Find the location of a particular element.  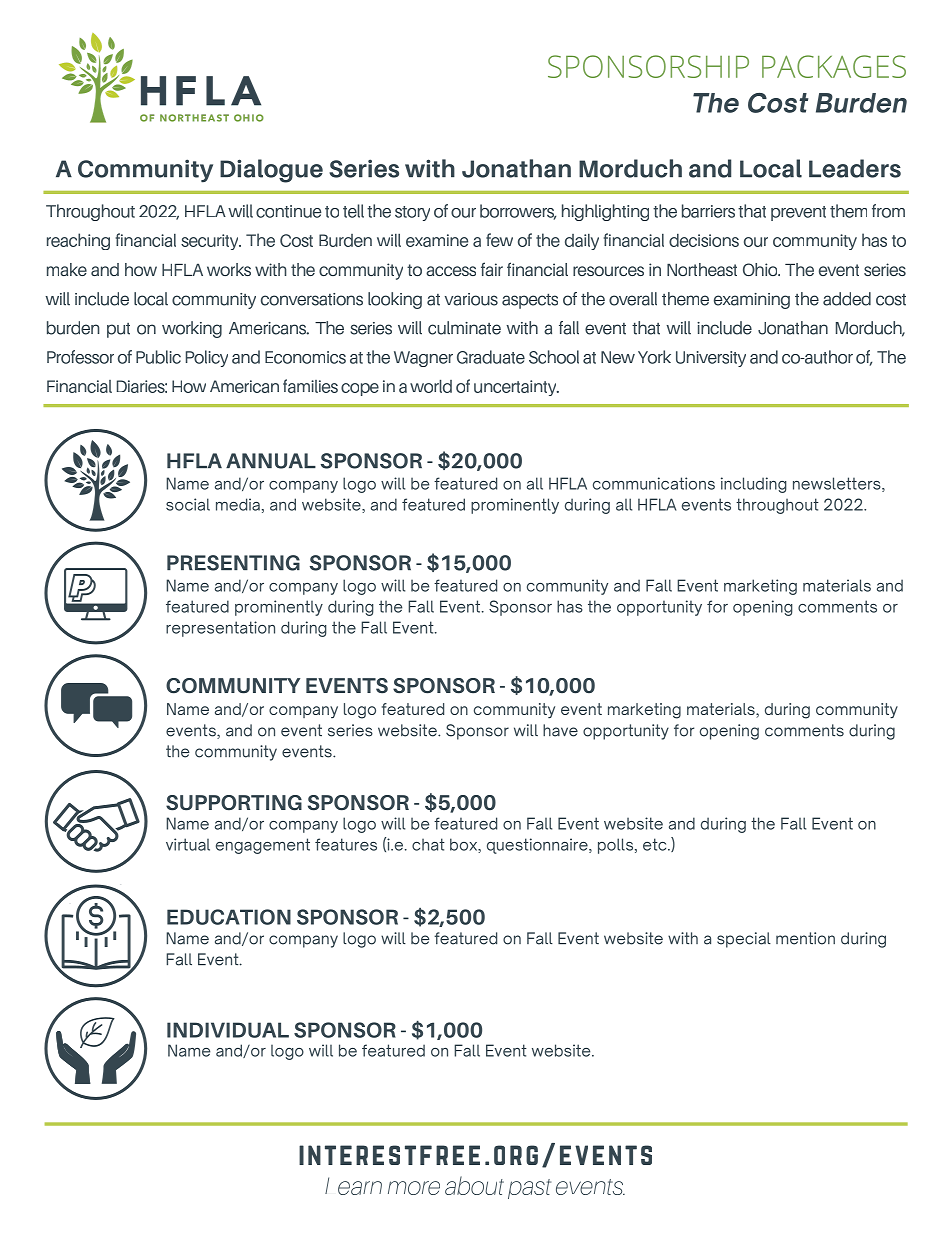

Learn is located at coordinates (353, 1186).
